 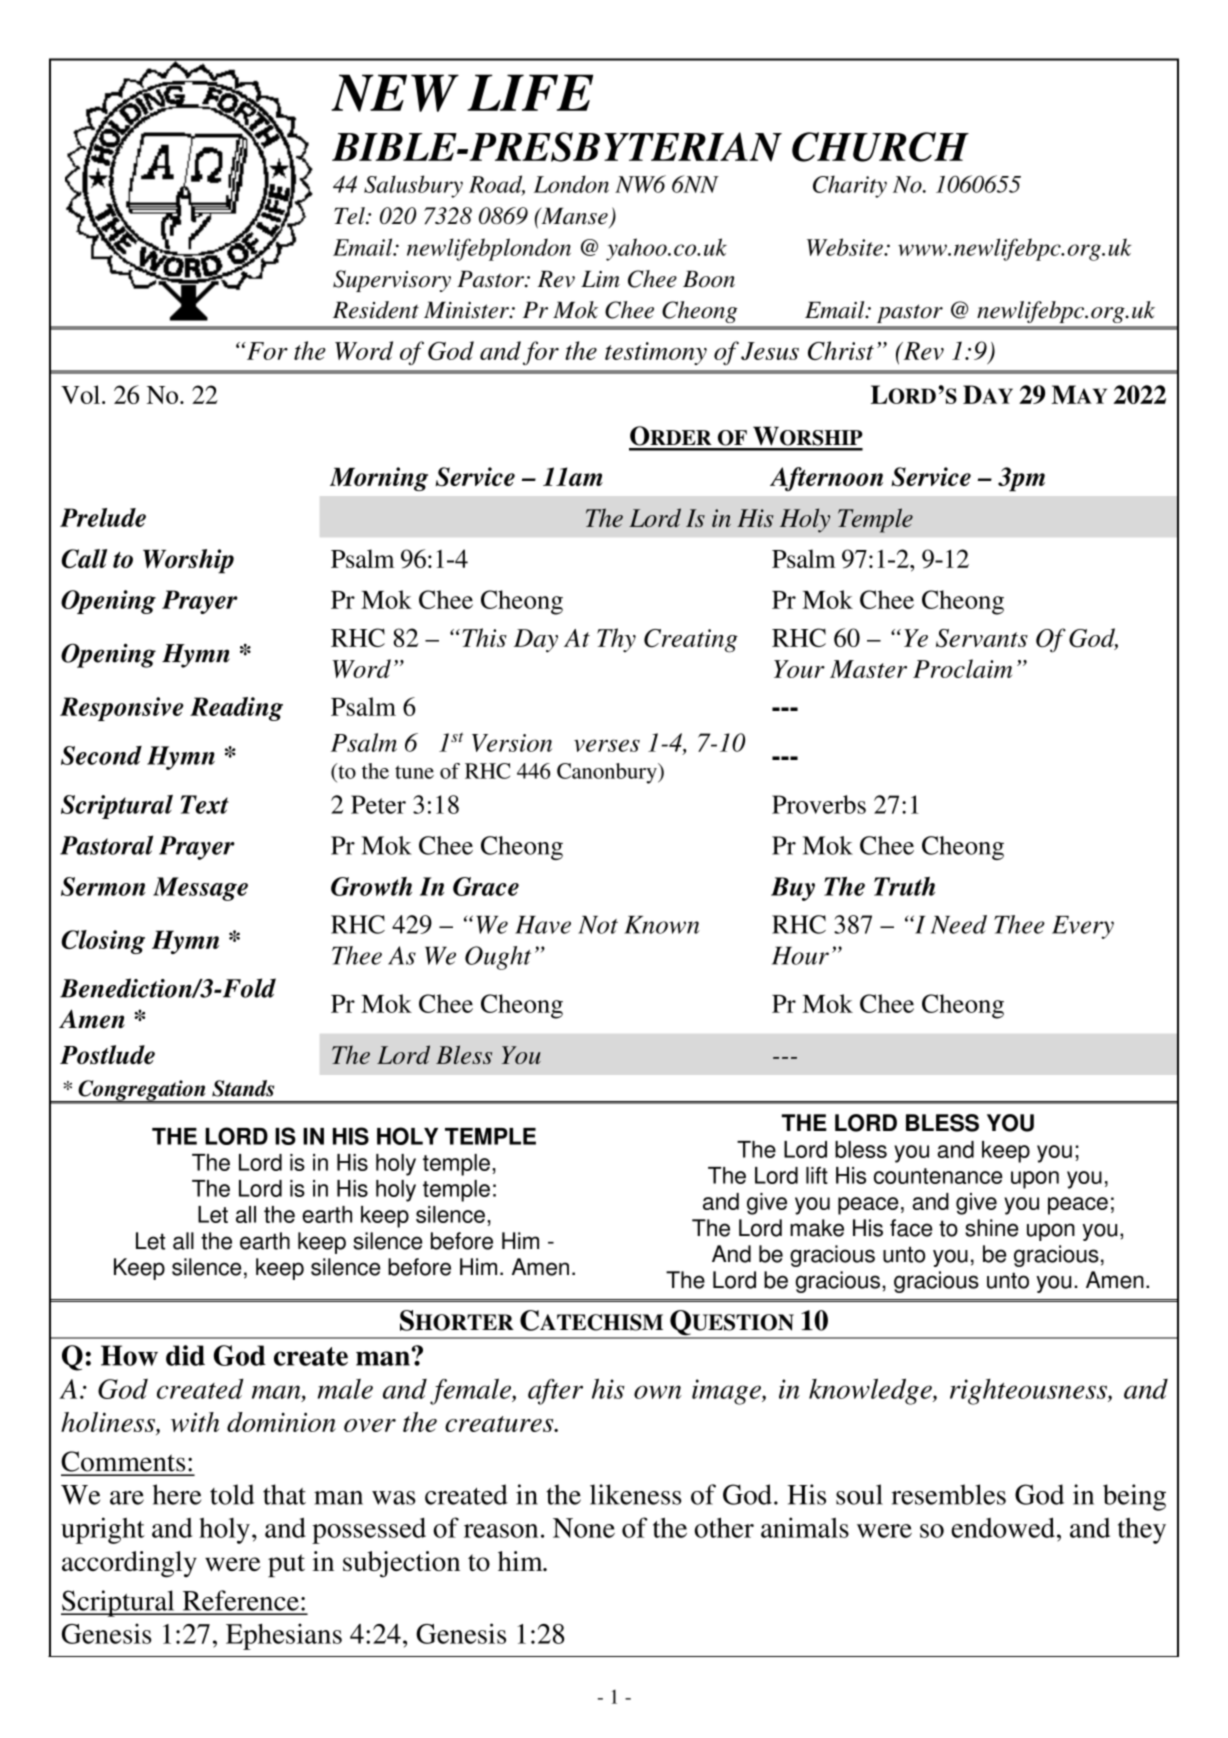 What do you see at coordinates (880, 147) in the screenshot?
I see `CHURCH` at bounding box center [880, 147].
